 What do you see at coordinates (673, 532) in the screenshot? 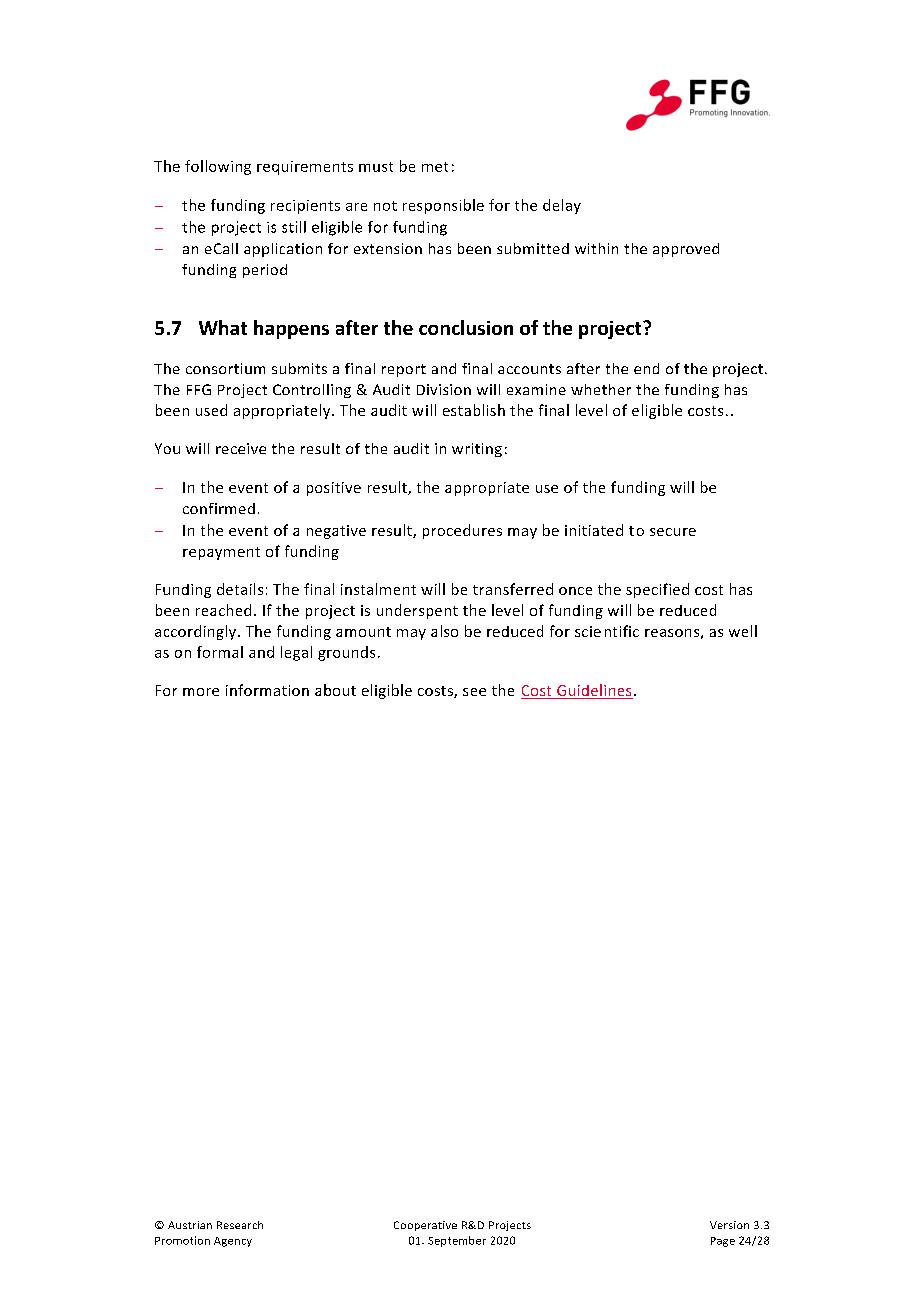
I see `secure` at bounding box center [673, 532].
